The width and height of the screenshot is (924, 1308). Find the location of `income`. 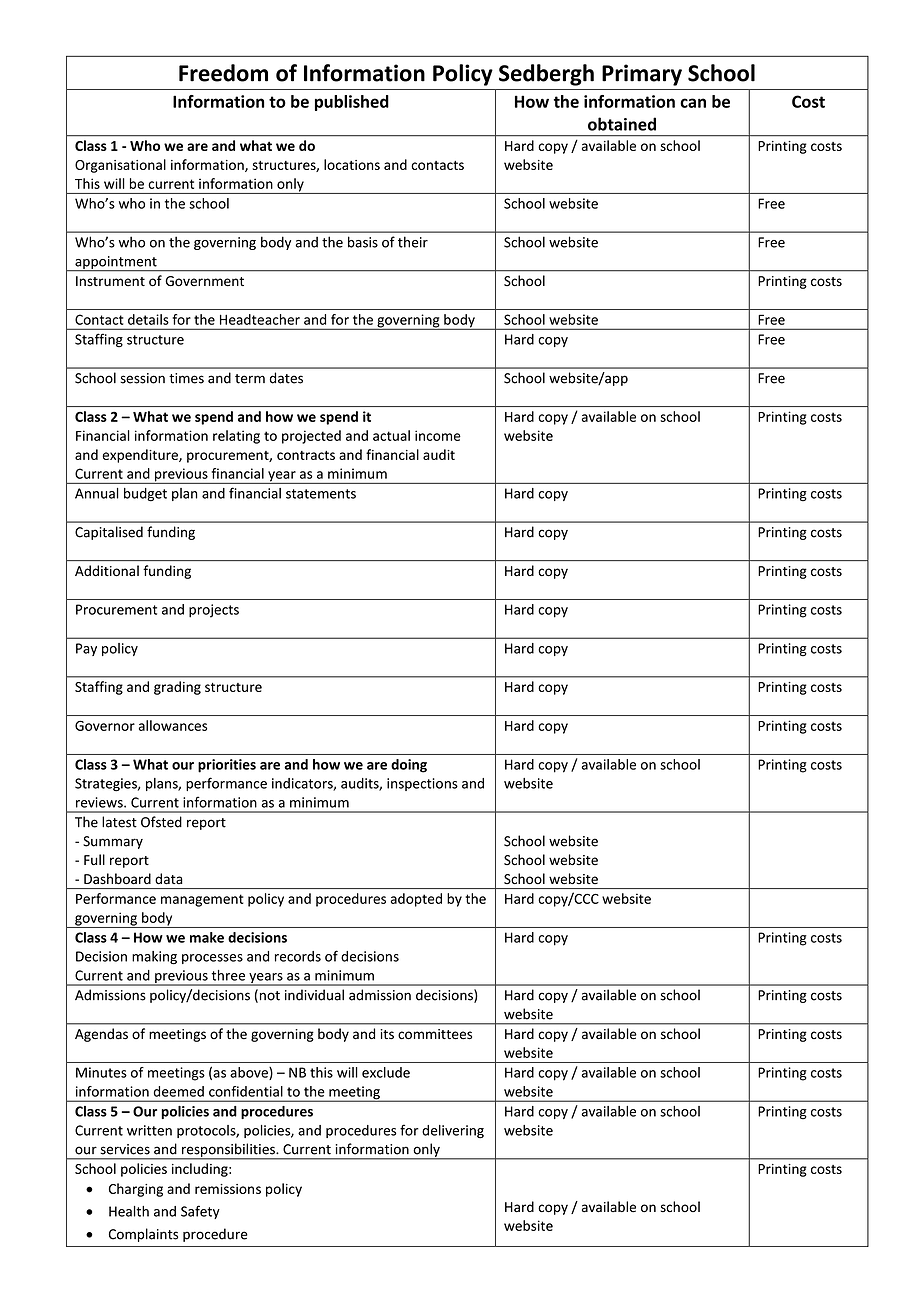

income is located at coordinates (438, 435).
